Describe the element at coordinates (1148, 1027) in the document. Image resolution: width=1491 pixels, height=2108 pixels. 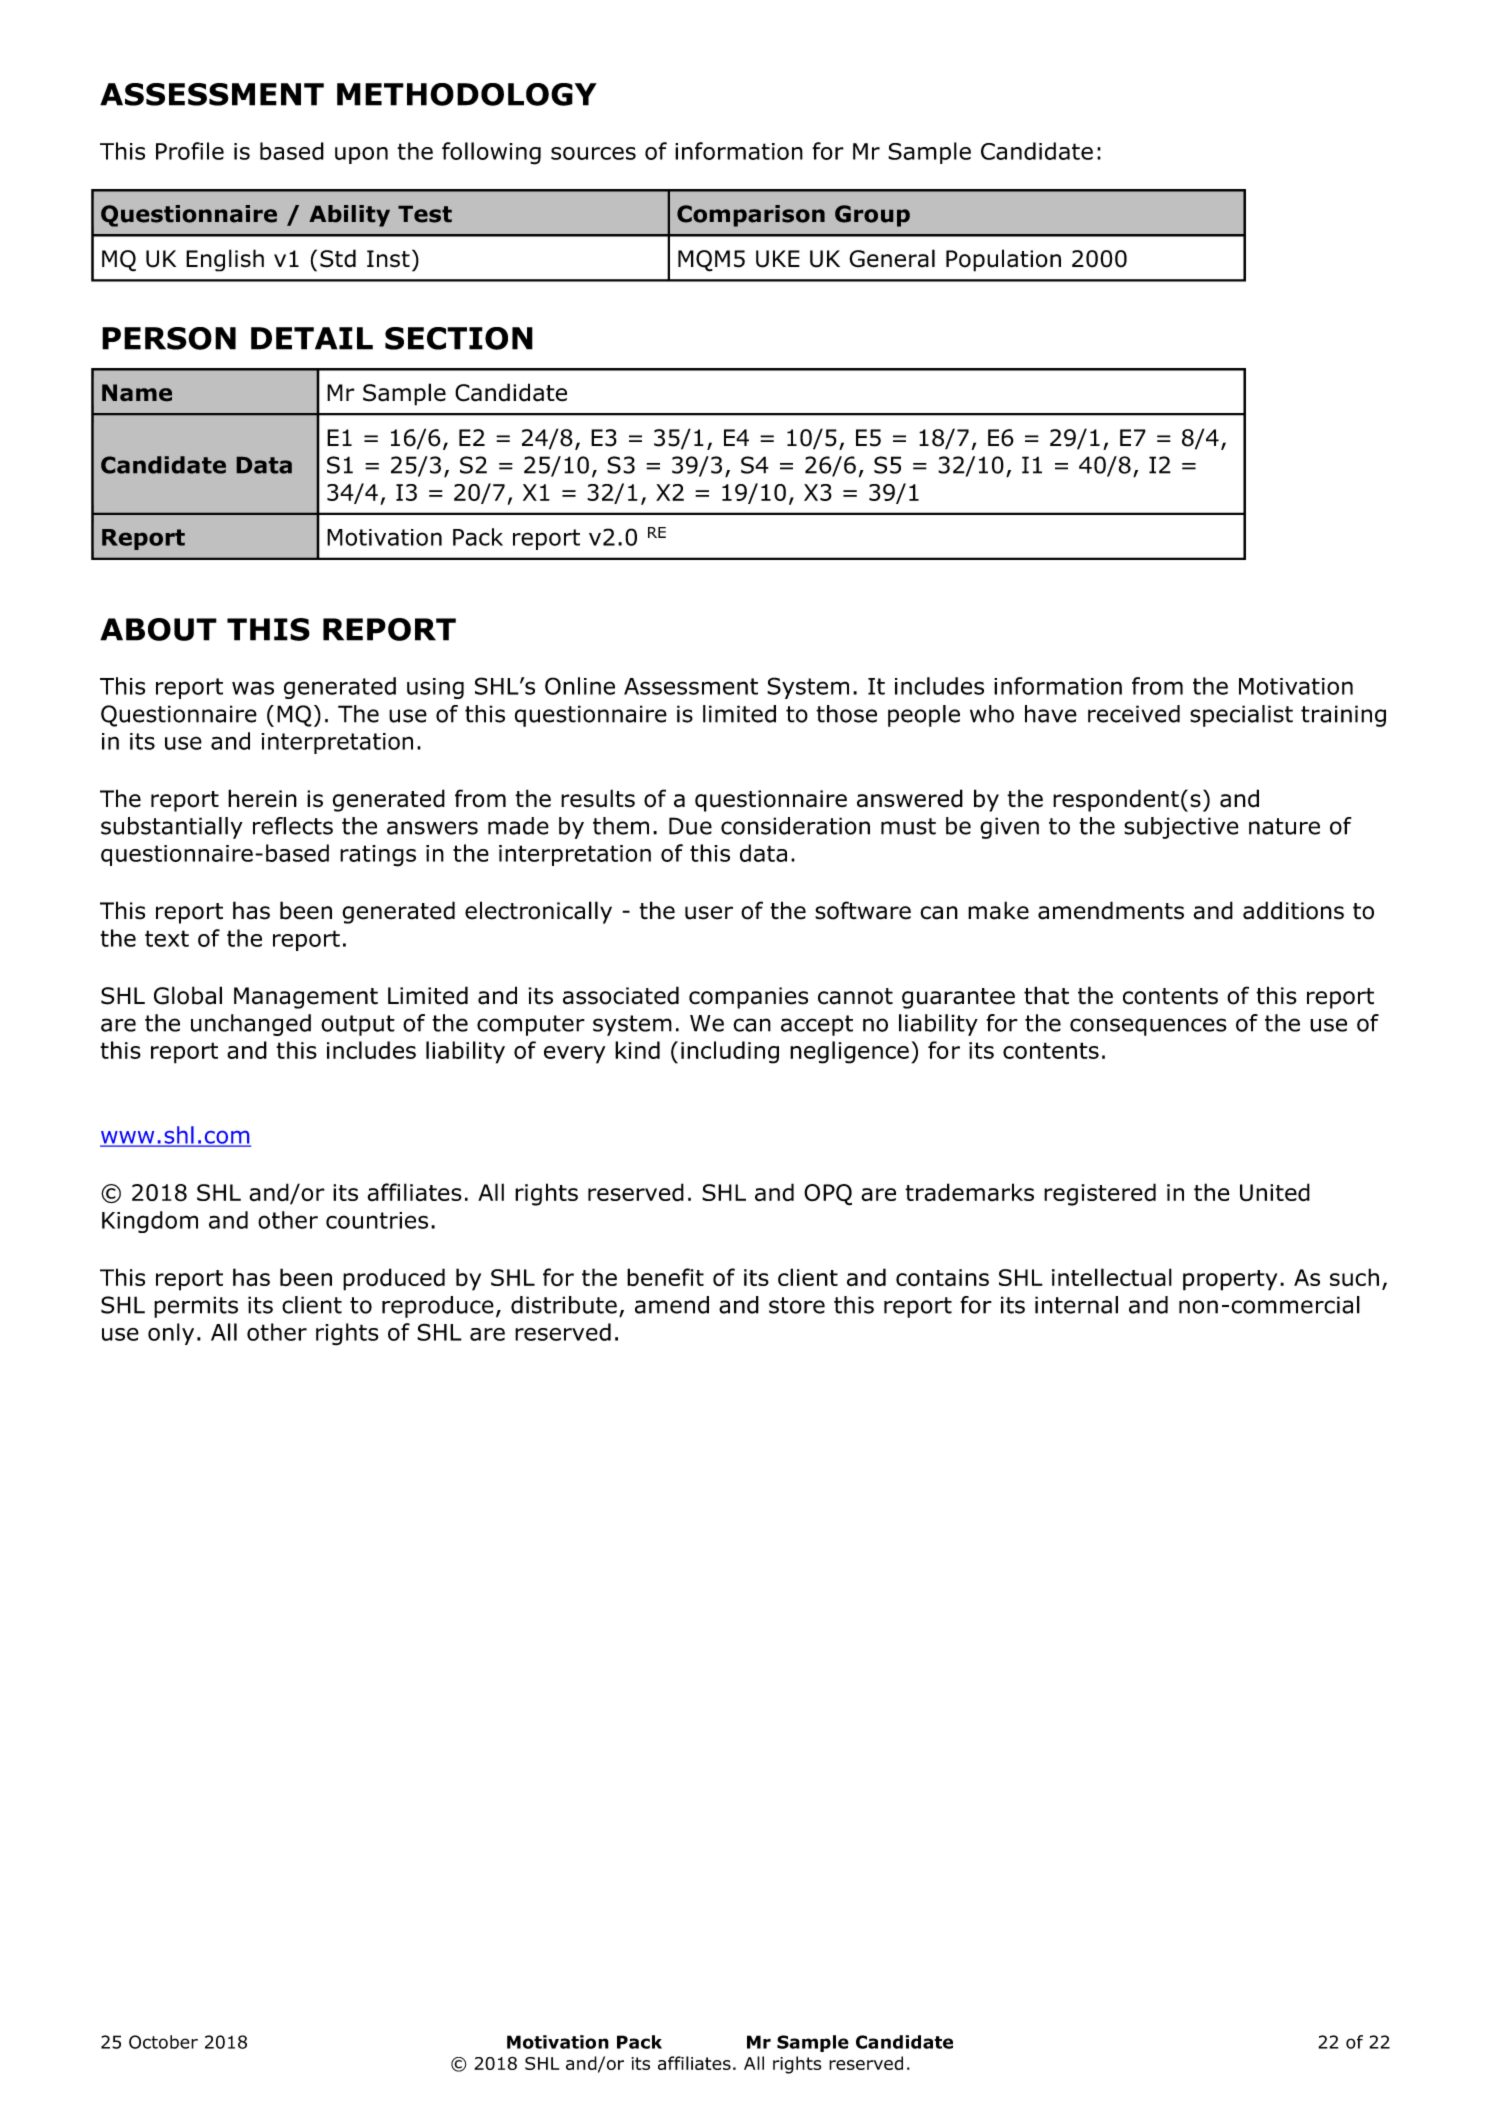
I see `consequences` at that location.
